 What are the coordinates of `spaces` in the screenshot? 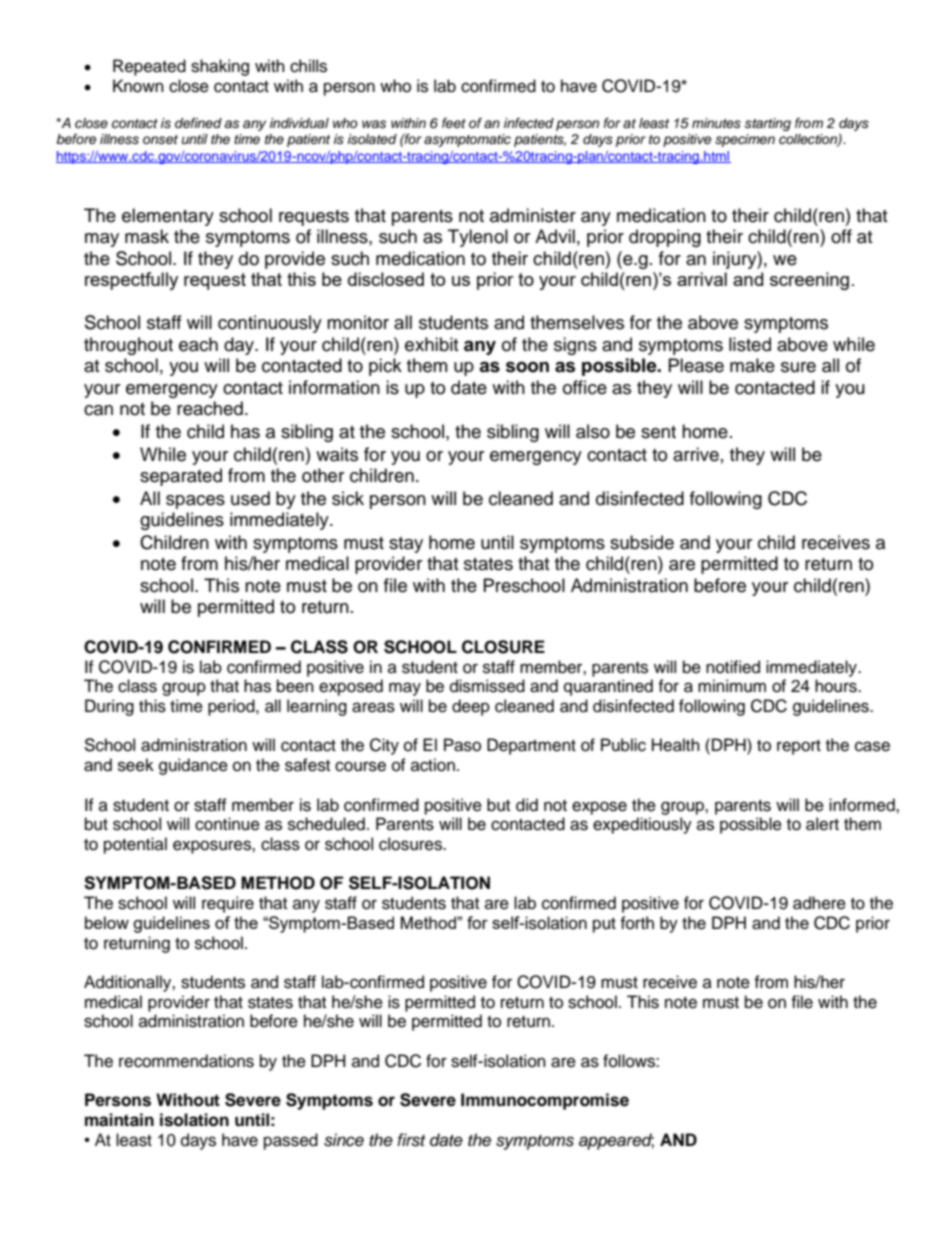 It's located at (195, 502).
